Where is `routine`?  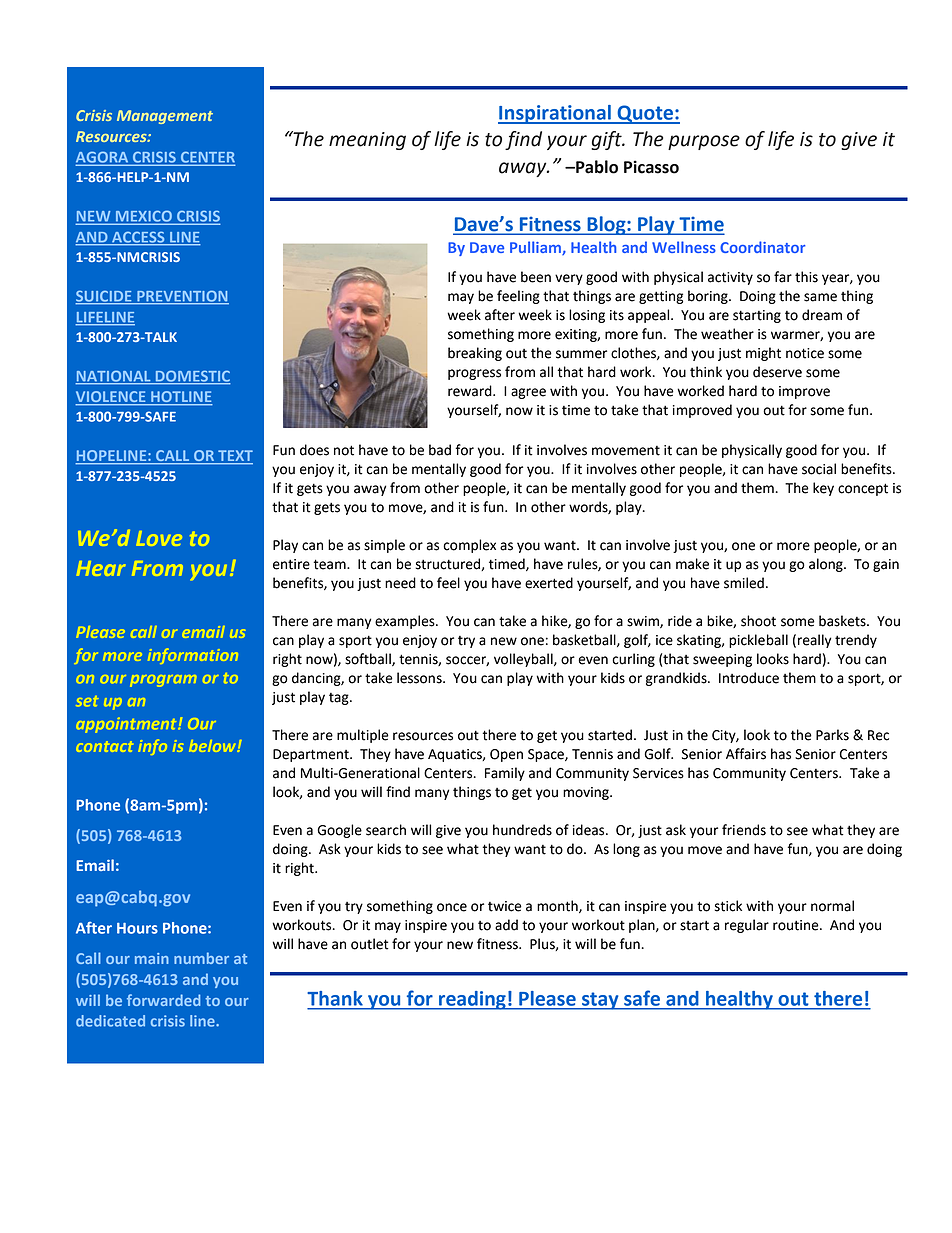
routine is located at coordinates (797, 925).
